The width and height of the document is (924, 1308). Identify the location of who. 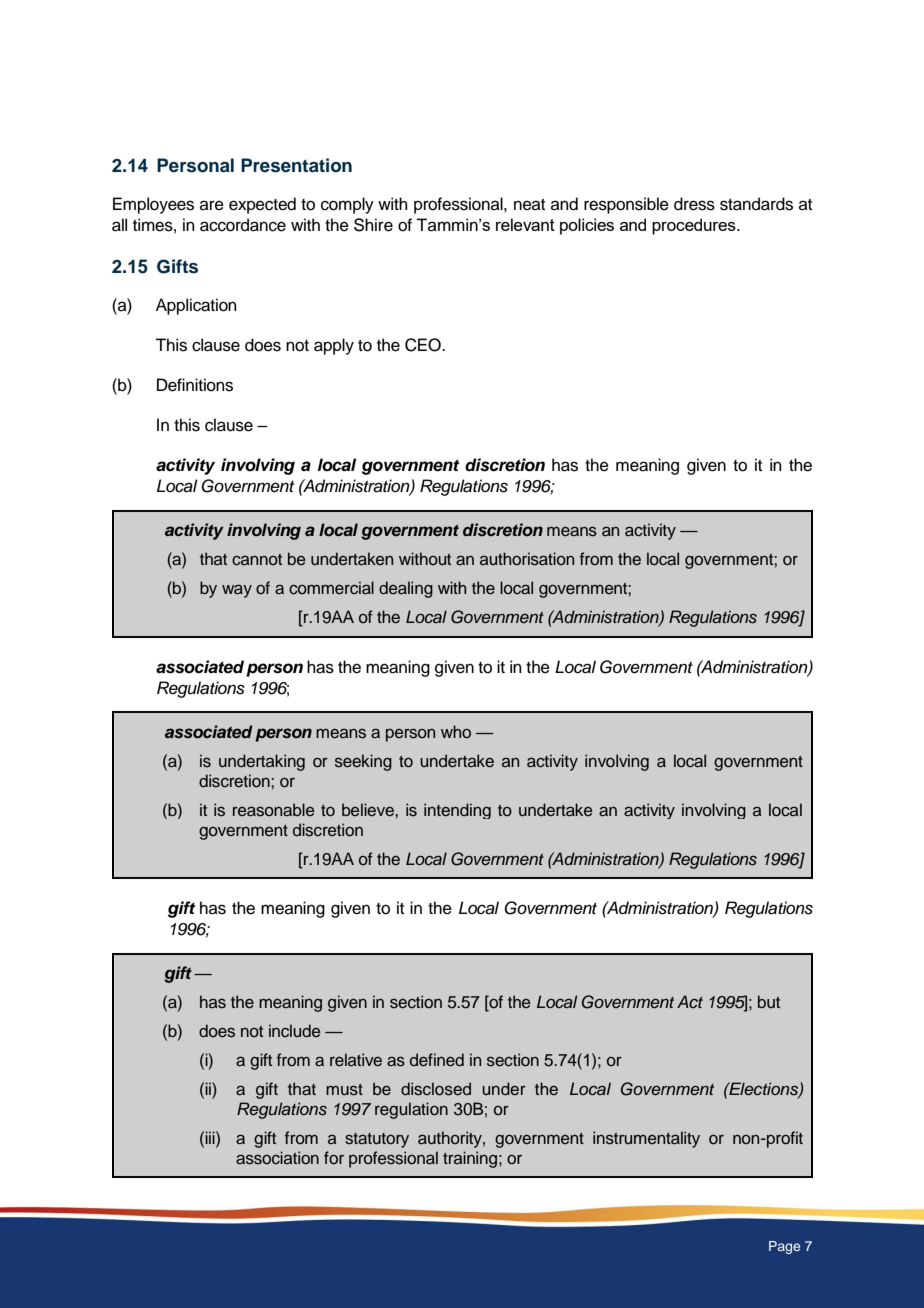
(456, 731).
